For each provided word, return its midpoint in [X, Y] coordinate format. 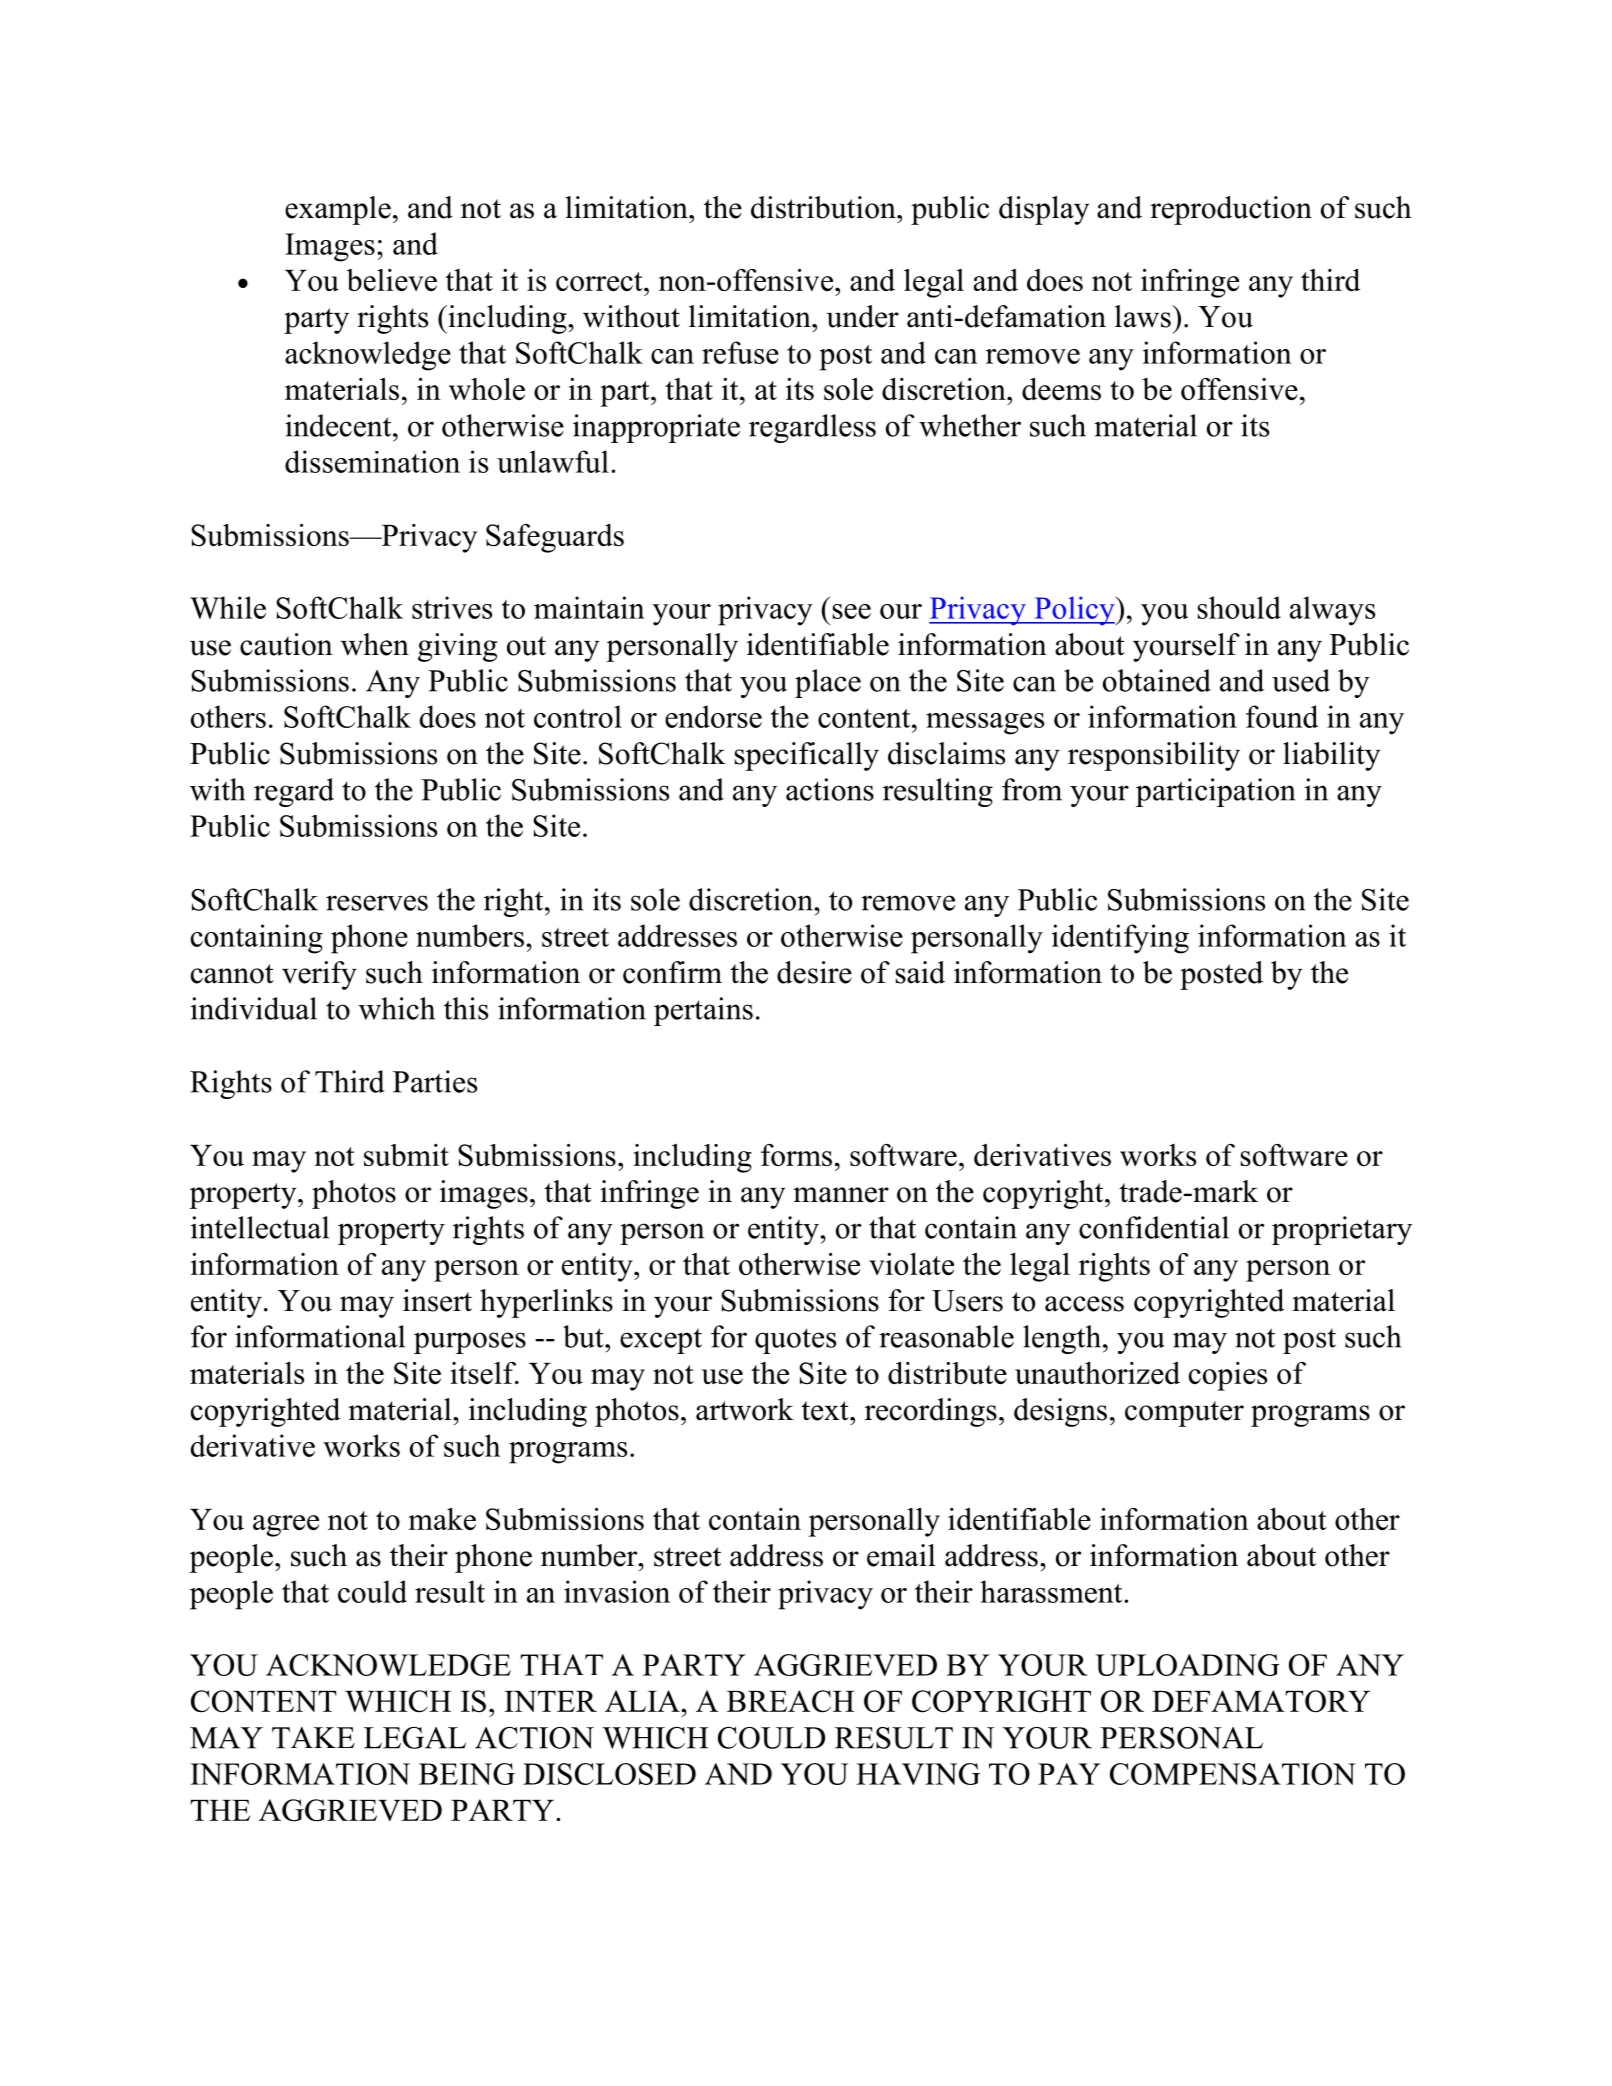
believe [392, 280]
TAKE [313, 1738]
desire [814, 972]
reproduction [1231, 210]
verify [319, 975]
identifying [1120, 939]
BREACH [791, 1701]
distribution [824, 207]
